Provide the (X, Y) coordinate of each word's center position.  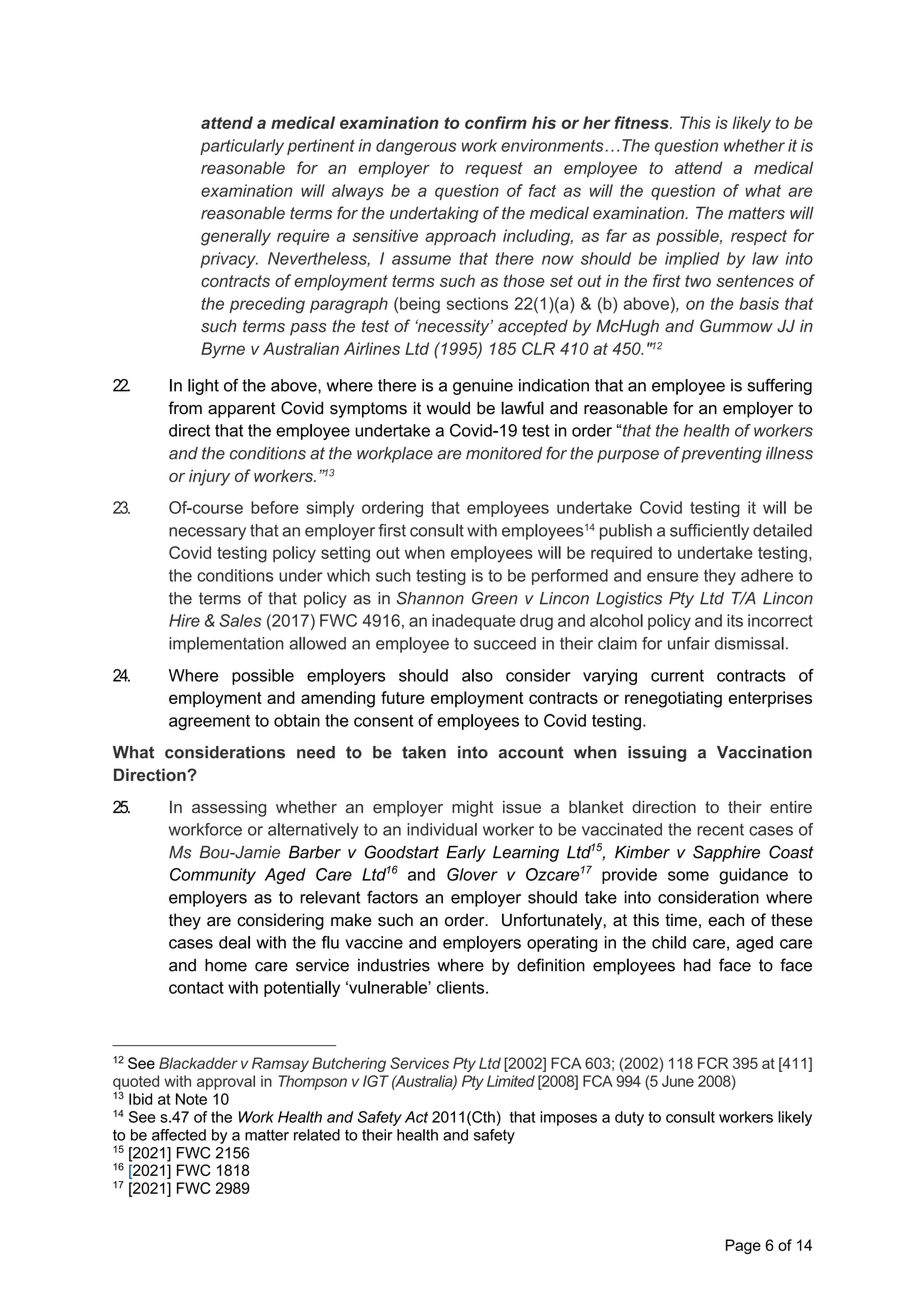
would (448, 408)
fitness (643, 122)
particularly (242, 147)
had (697, 965)
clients (460, 987)
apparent (241, 410)
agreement (209, 722)
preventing (721, 455)
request (494, 170)
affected (179, 1135)
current (677, 675)
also (477, 675)
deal (234, 942)
